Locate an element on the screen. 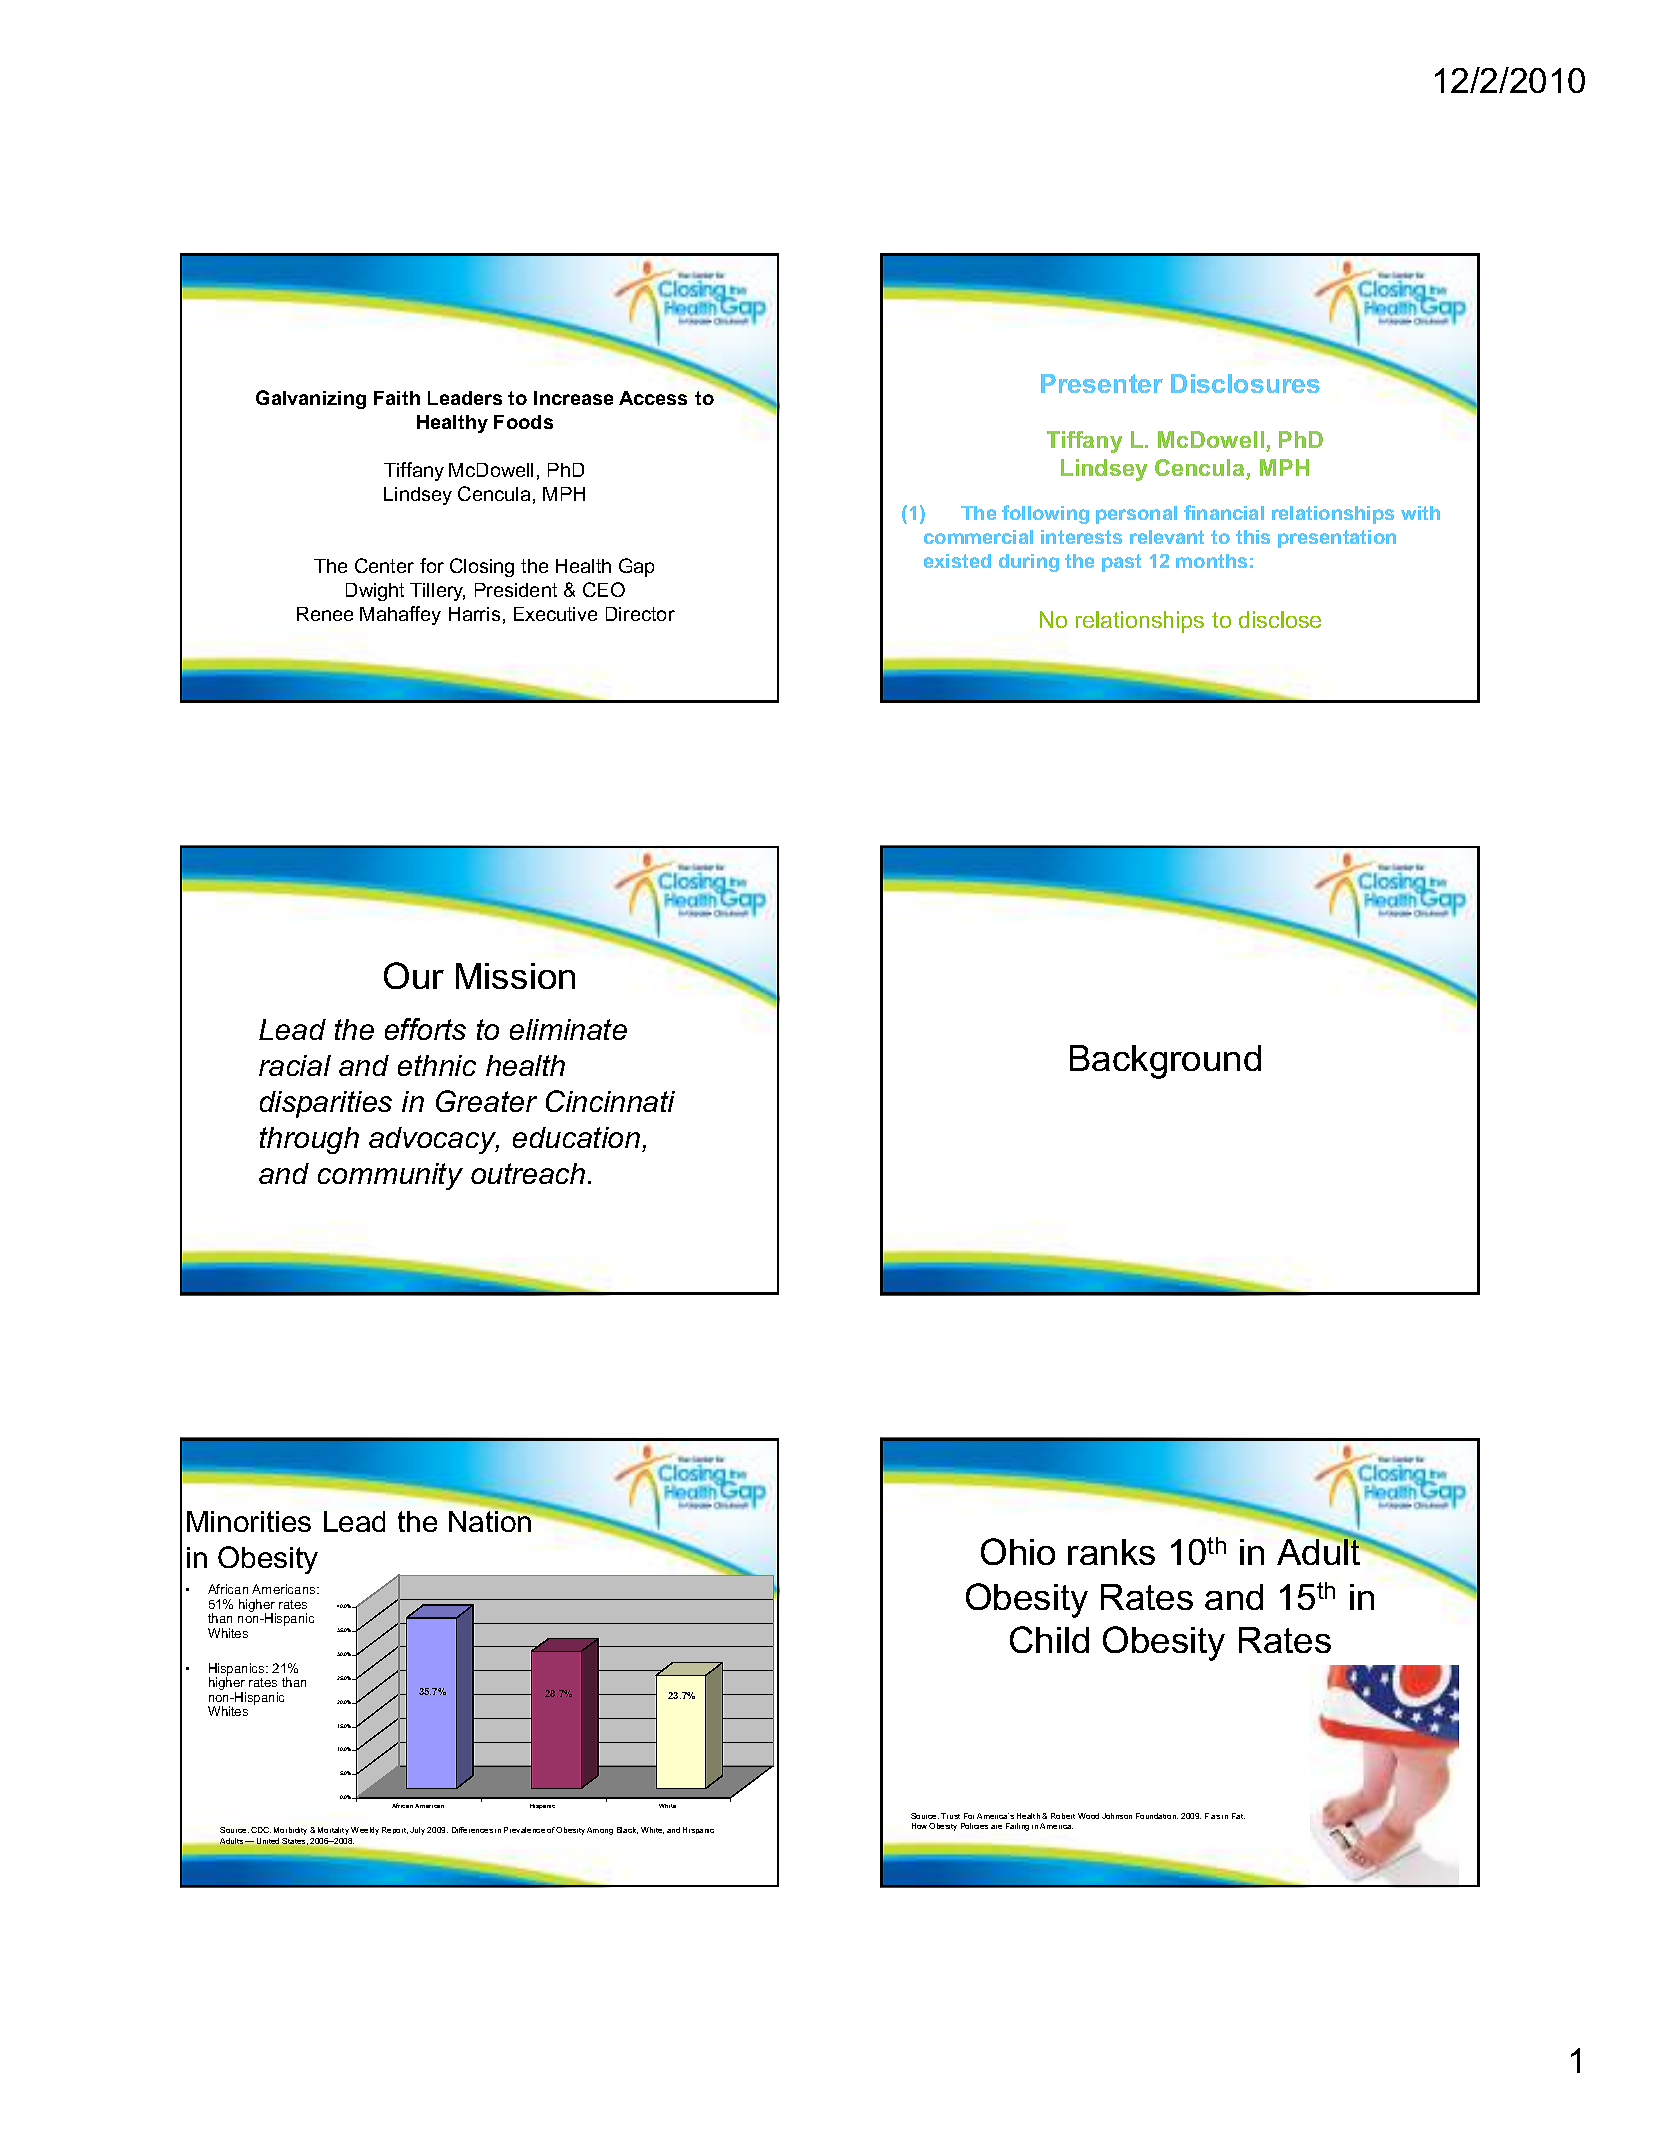 The width and height of the screenshot is (1657, 2144). Report is located at coordinates (395, 1830).
